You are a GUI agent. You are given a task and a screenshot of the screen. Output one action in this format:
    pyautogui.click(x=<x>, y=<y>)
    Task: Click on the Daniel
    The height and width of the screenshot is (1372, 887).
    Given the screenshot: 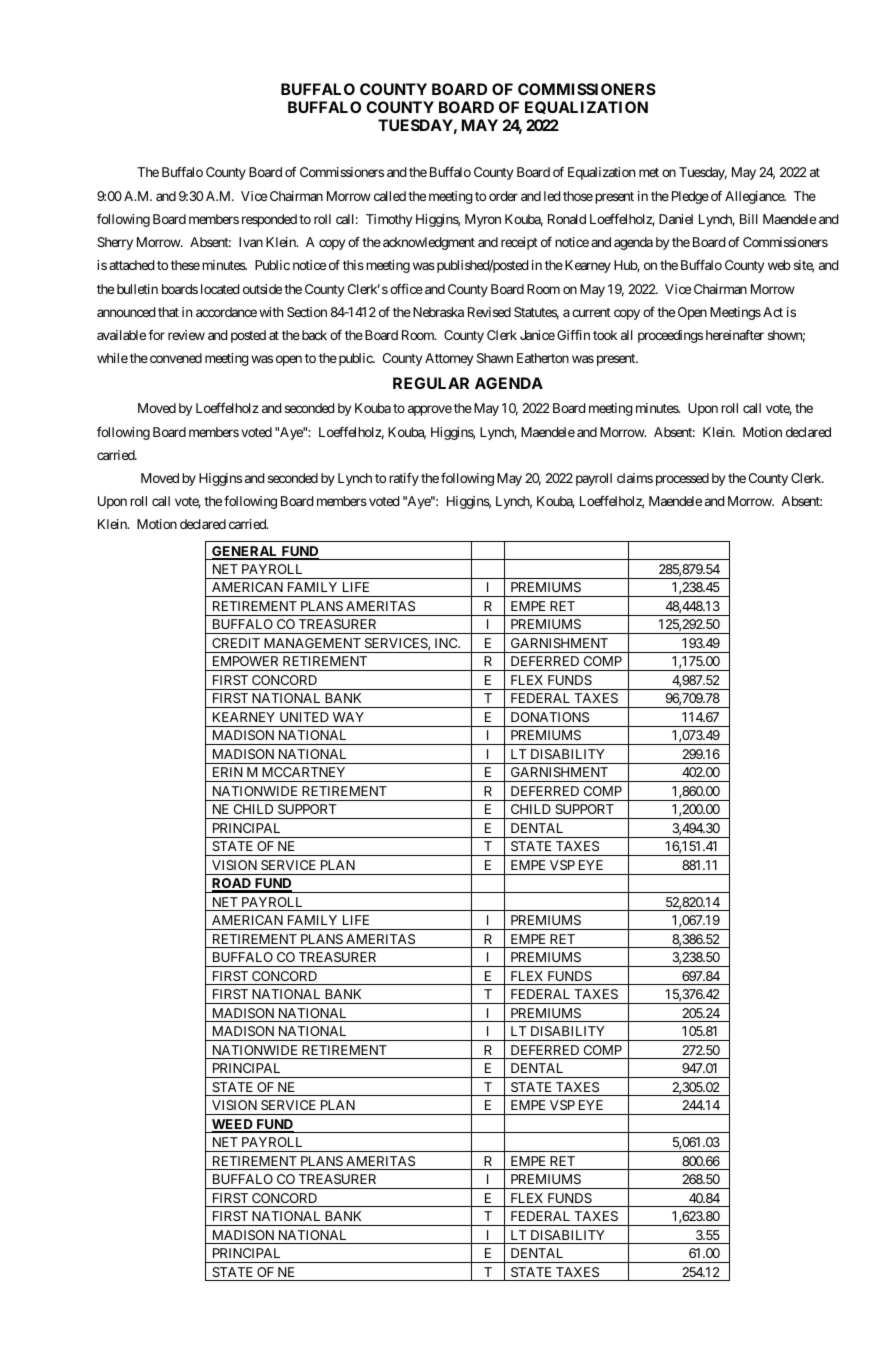 What is the action you would take?
    pyautogui.click(x=676, y=219)
